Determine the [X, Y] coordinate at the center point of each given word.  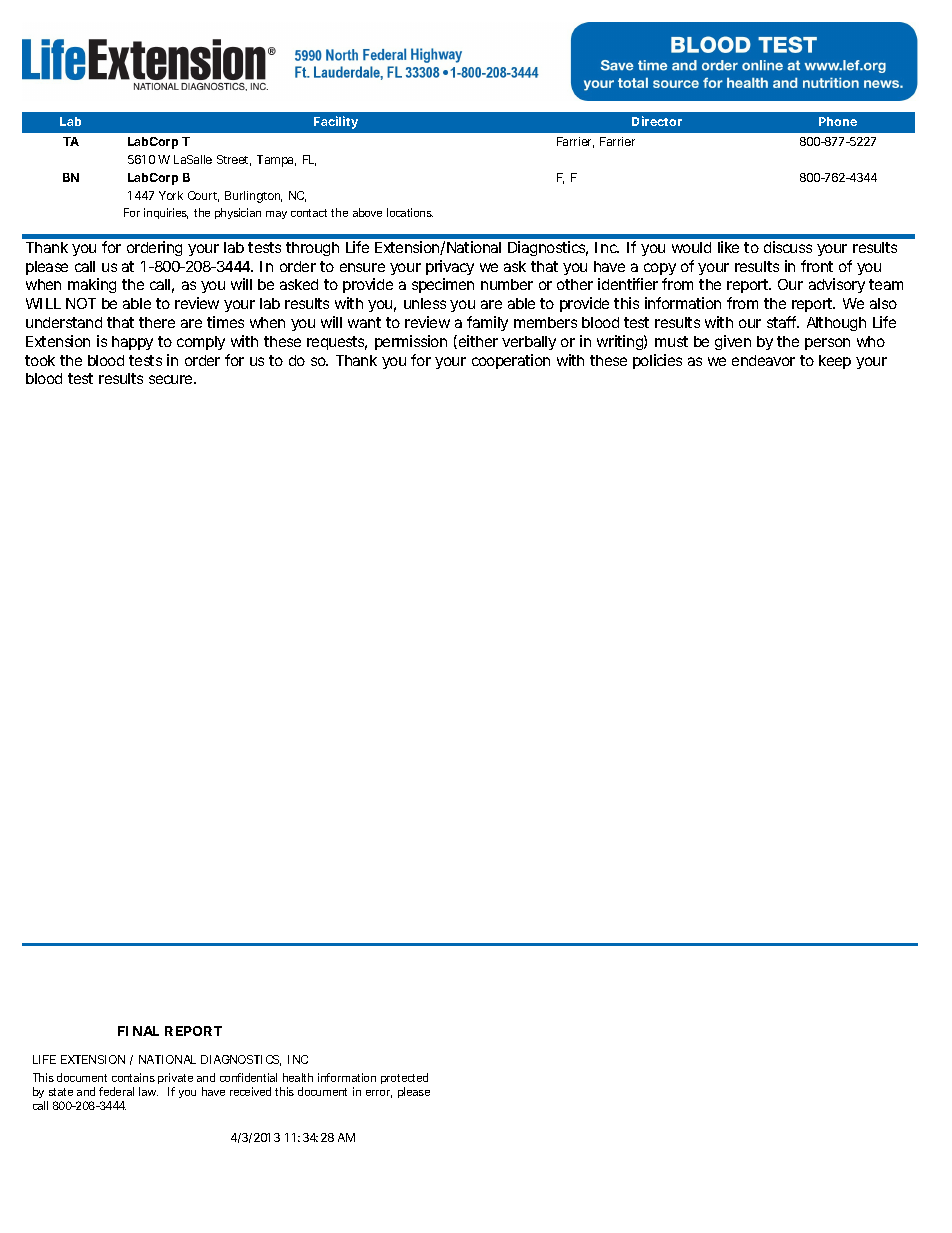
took [40, 360]
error [379, 1094]
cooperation [511, 361]
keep [835, 362]
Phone [838, 121]
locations [410, 212]
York [171, 195]
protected [404, 1078]
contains [133, 1077]
